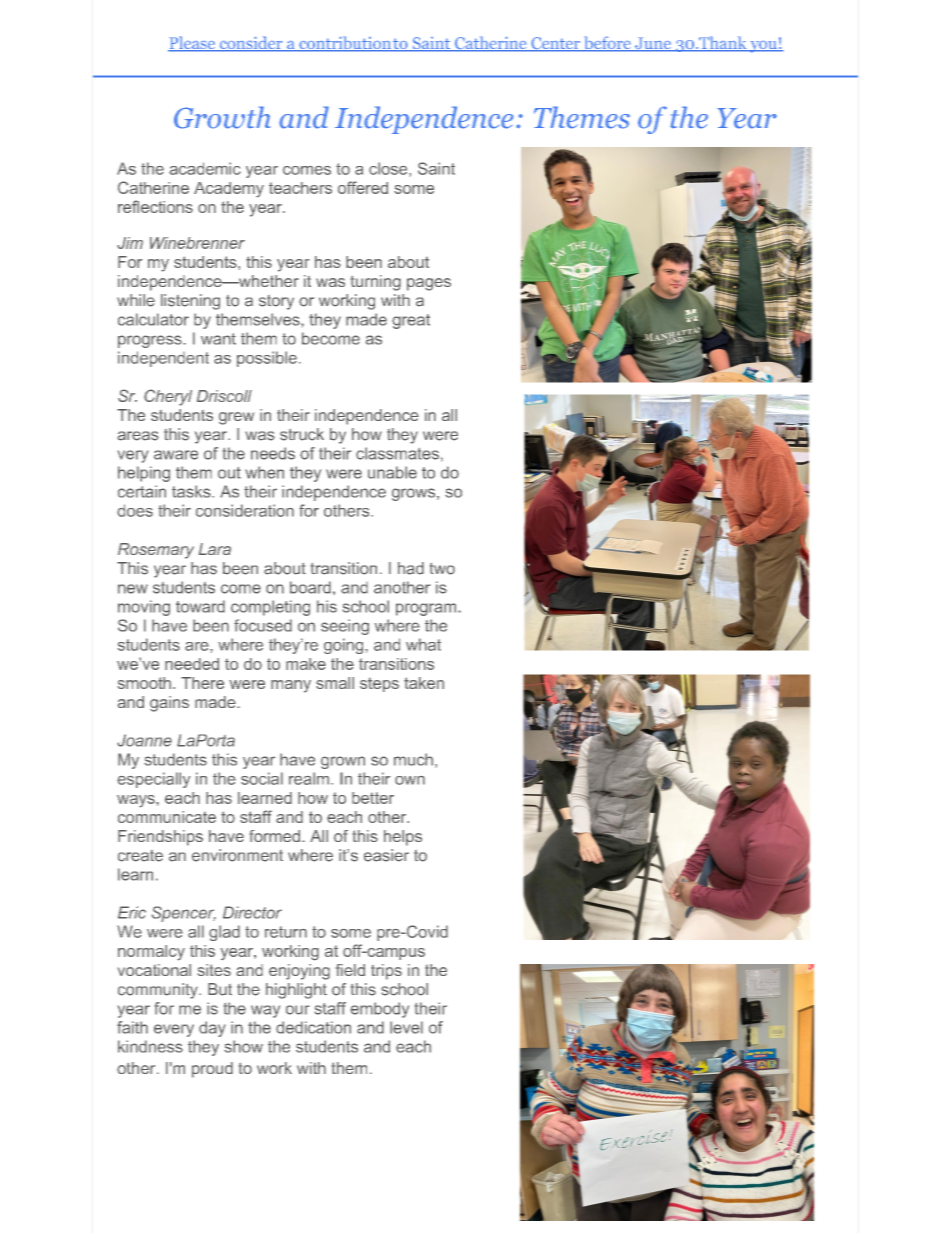 This document has height=1233, width=952. What do you see at coordinates (403, 838) in the document?
I see `helps` at bounding box center [403, 838].
